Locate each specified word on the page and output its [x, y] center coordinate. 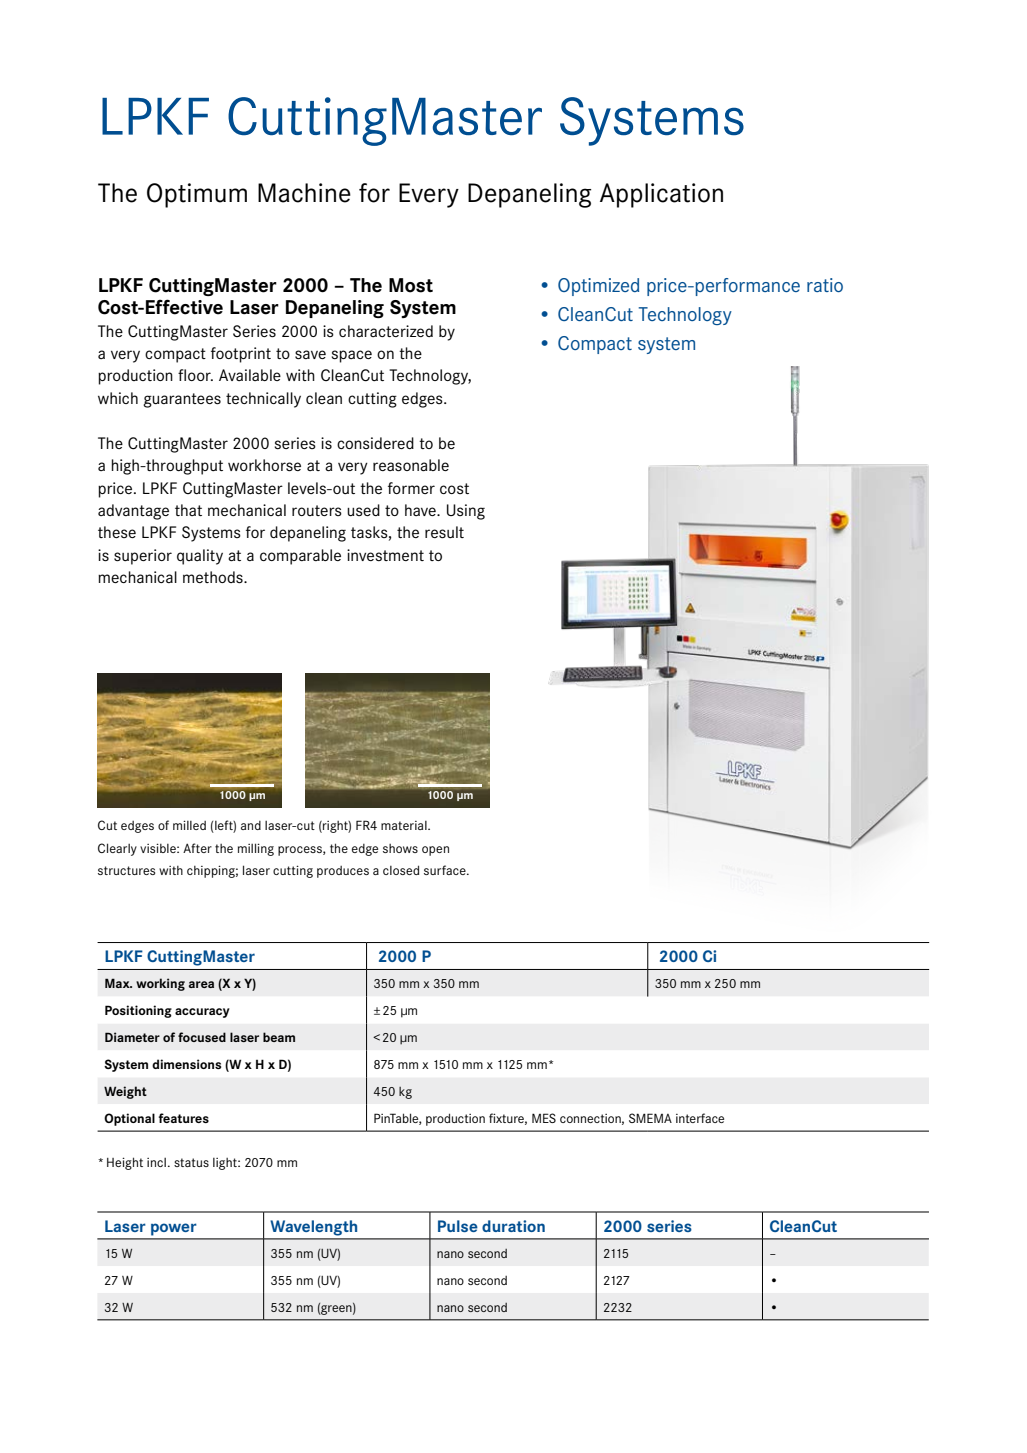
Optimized [598, 287]
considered [375, 443]
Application [661, 195]
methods [214, 577]
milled [189, 825]
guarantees [182, 400]
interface [700, 1118]
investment [385, 555]
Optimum [197, 195]
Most [411, 285]
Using [466, 512]
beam [279, 1037]
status [191, 1162]
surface [446, 870]
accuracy [202, 1013]
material [405, 825]
